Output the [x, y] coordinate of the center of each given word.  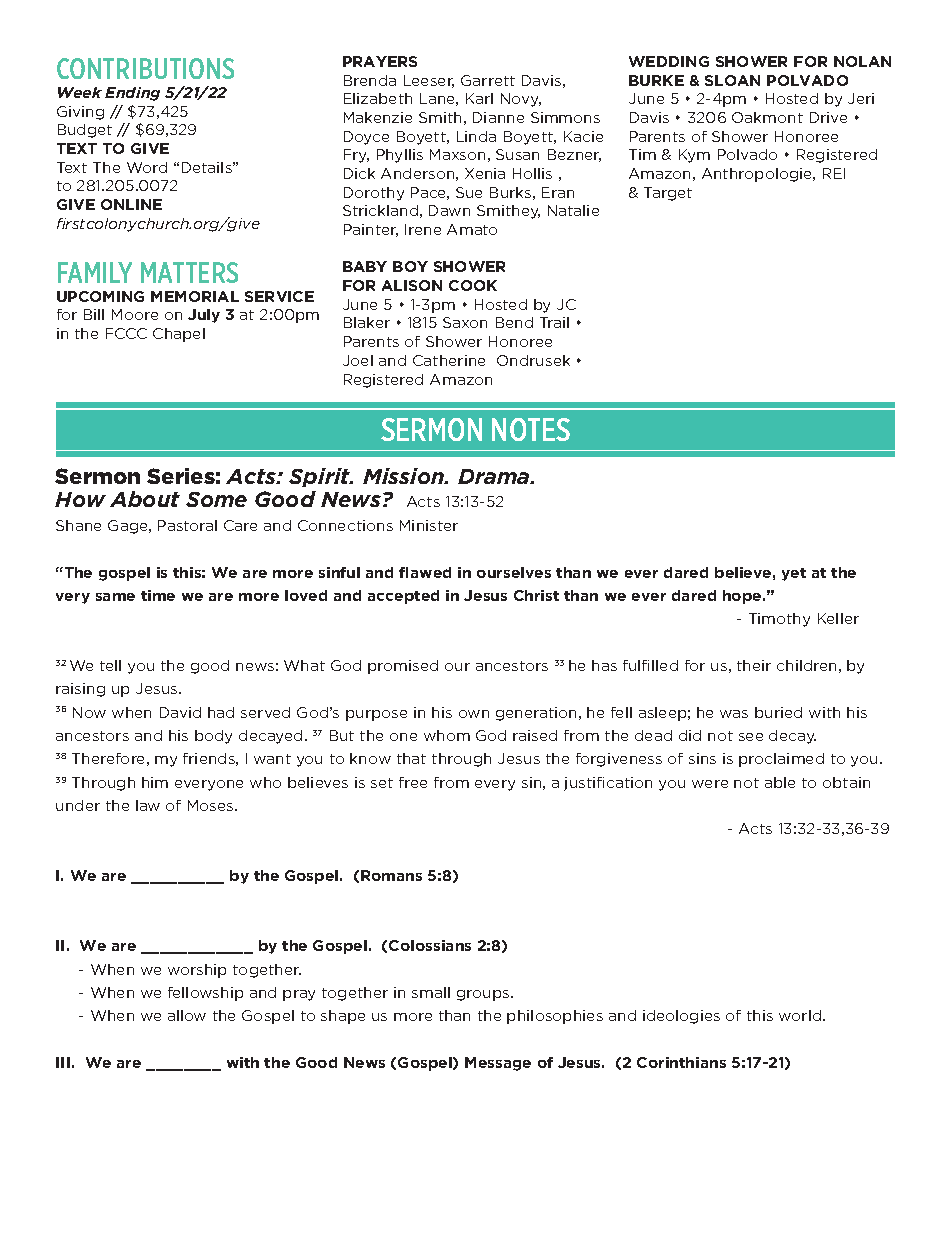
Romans [391, 875]
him [155, 782]
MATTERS [189, 272]
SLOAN [732, 80]
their [754, 665]
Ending [132, 94]
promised [403, 667]
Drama [495, 476]
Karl [479, 98]
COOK [473, 285]
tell [110, 665]
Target [668, 194]
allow [187, 1015]
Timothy [779, 620]
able [780, 782]
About [145, 499]
